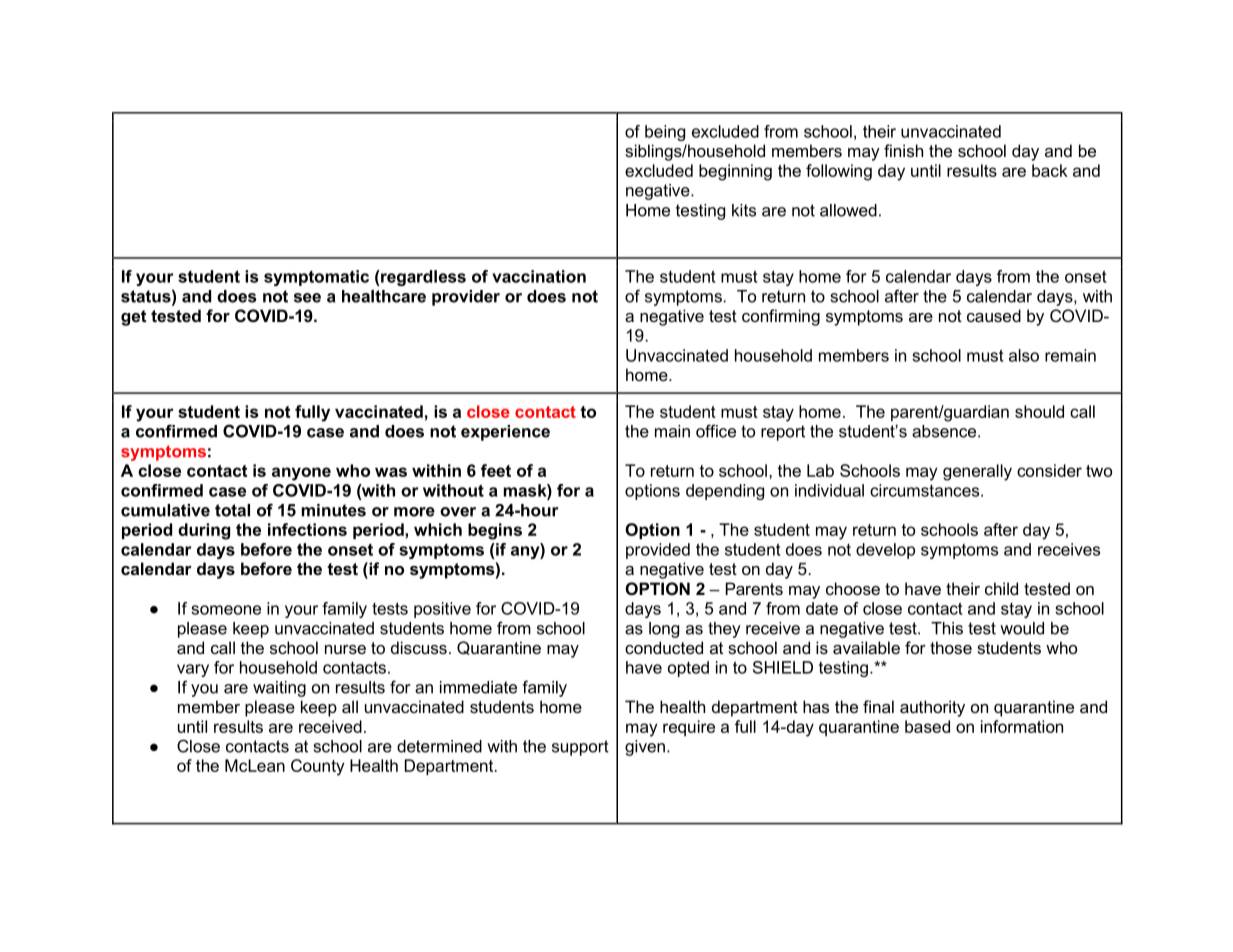 This page has height=952, width=1233. Describe the element at coordinates (301, 474) in the page. I see `anyone` at that location.
